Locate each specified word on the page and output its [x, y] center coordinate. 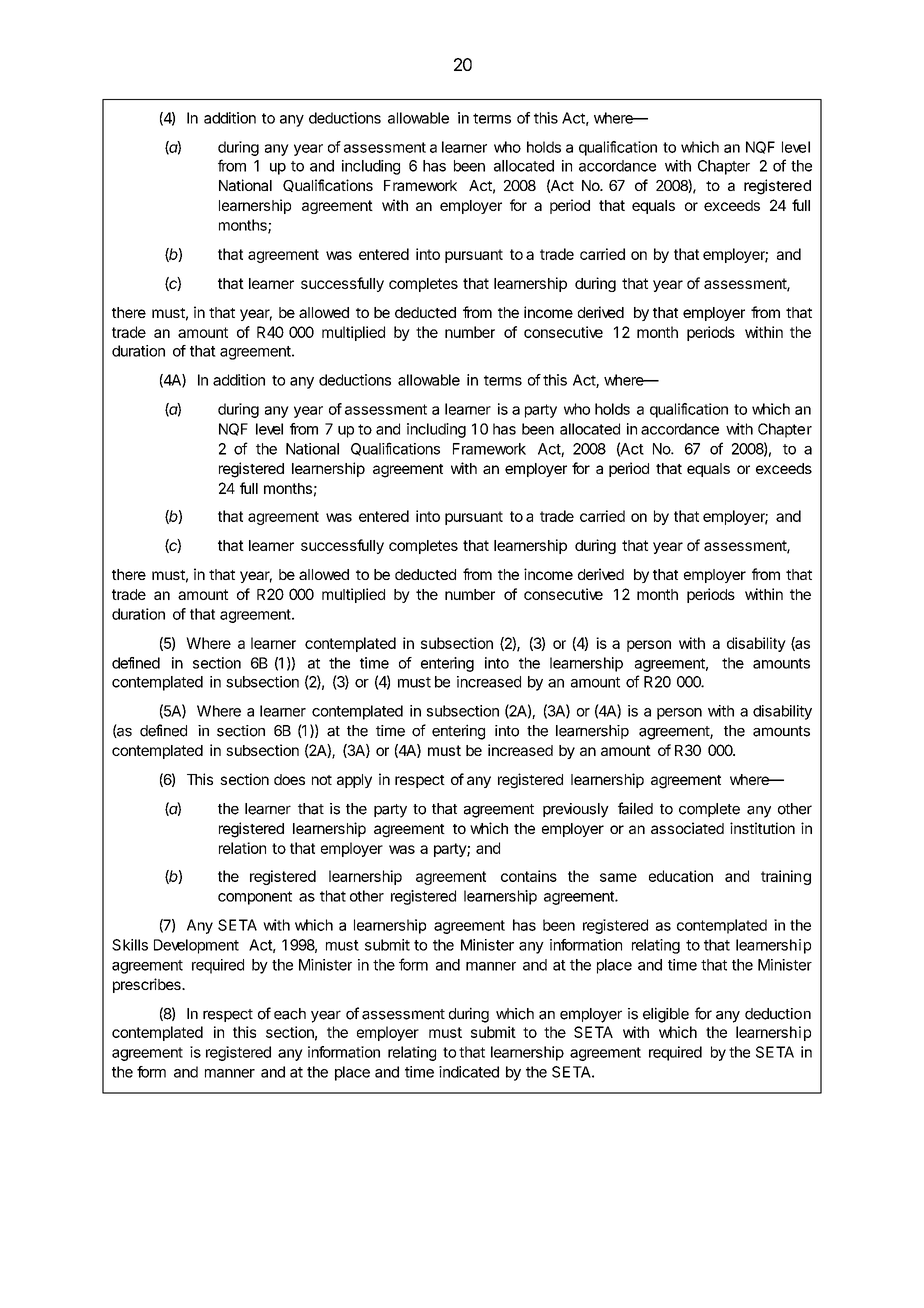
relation [242, 848]
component [255, 898]
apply [354, 781]
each [290, 1014]
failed [635, 808]
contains [529, 876]
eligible [666, 1015]
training [786, 877]
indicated [469, 1072]
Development [196, 946]
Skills [130, 945]
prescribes [148, 985]
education [681, 876]
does [289, 779]
